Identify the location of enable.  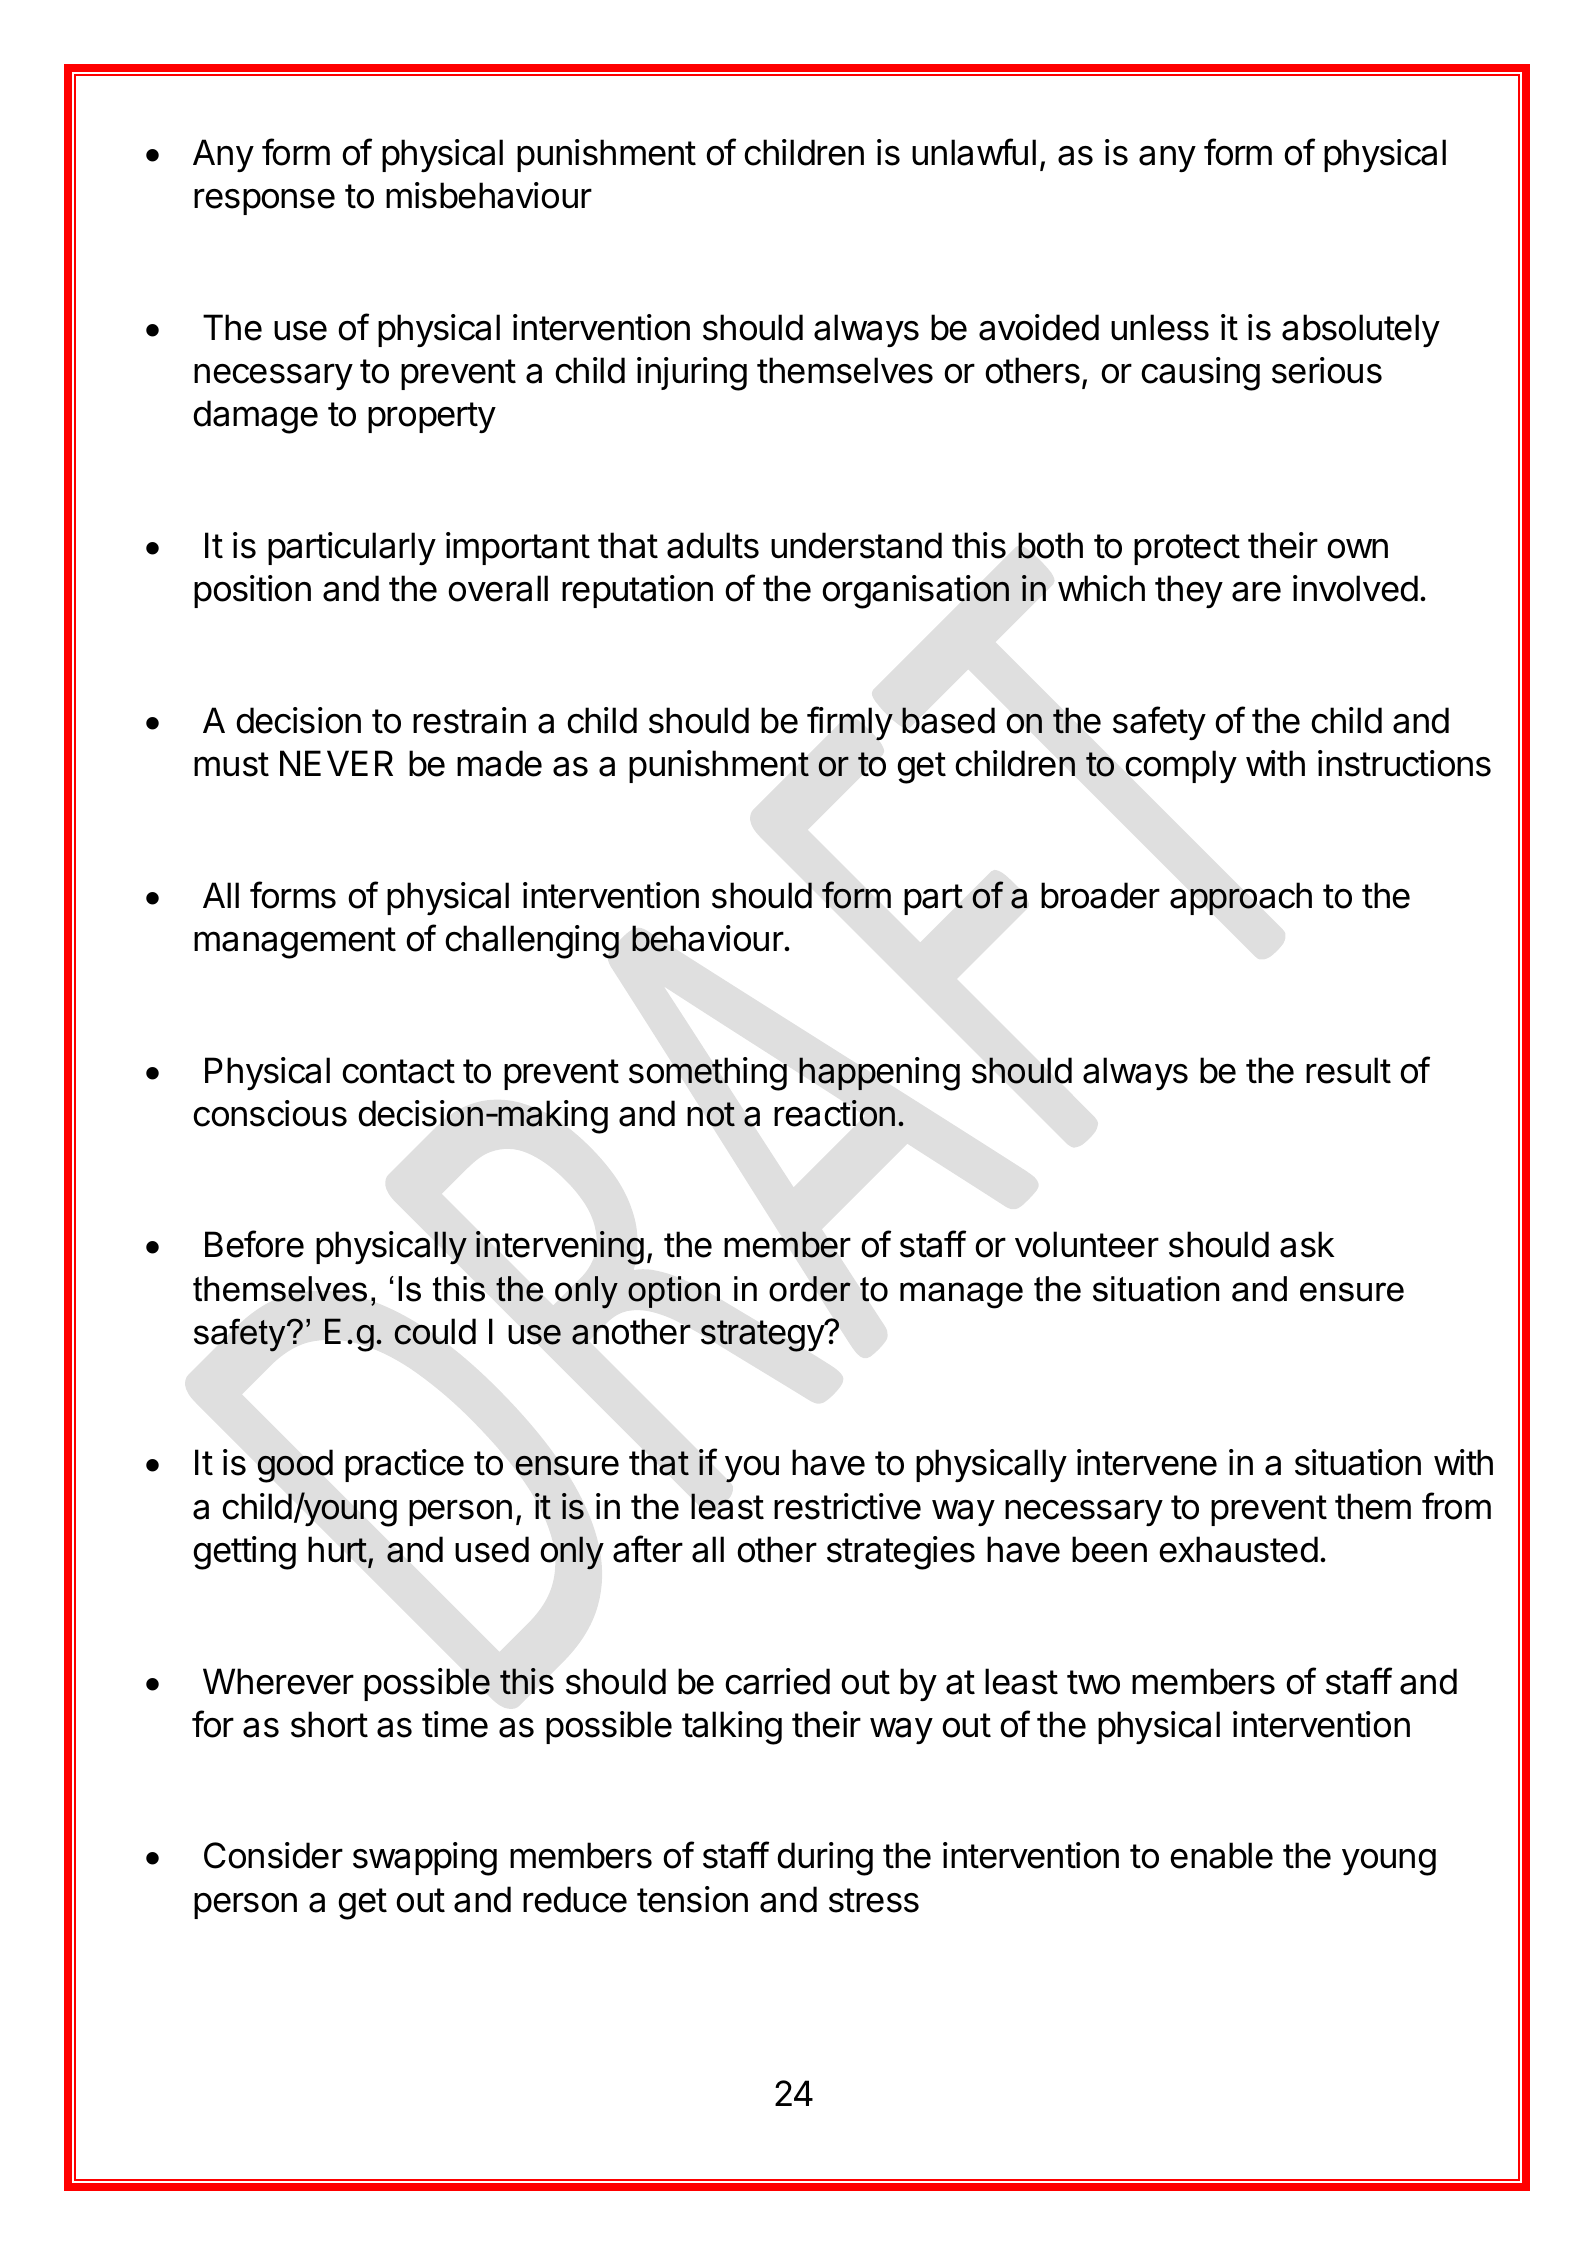
(1221, 1855).
